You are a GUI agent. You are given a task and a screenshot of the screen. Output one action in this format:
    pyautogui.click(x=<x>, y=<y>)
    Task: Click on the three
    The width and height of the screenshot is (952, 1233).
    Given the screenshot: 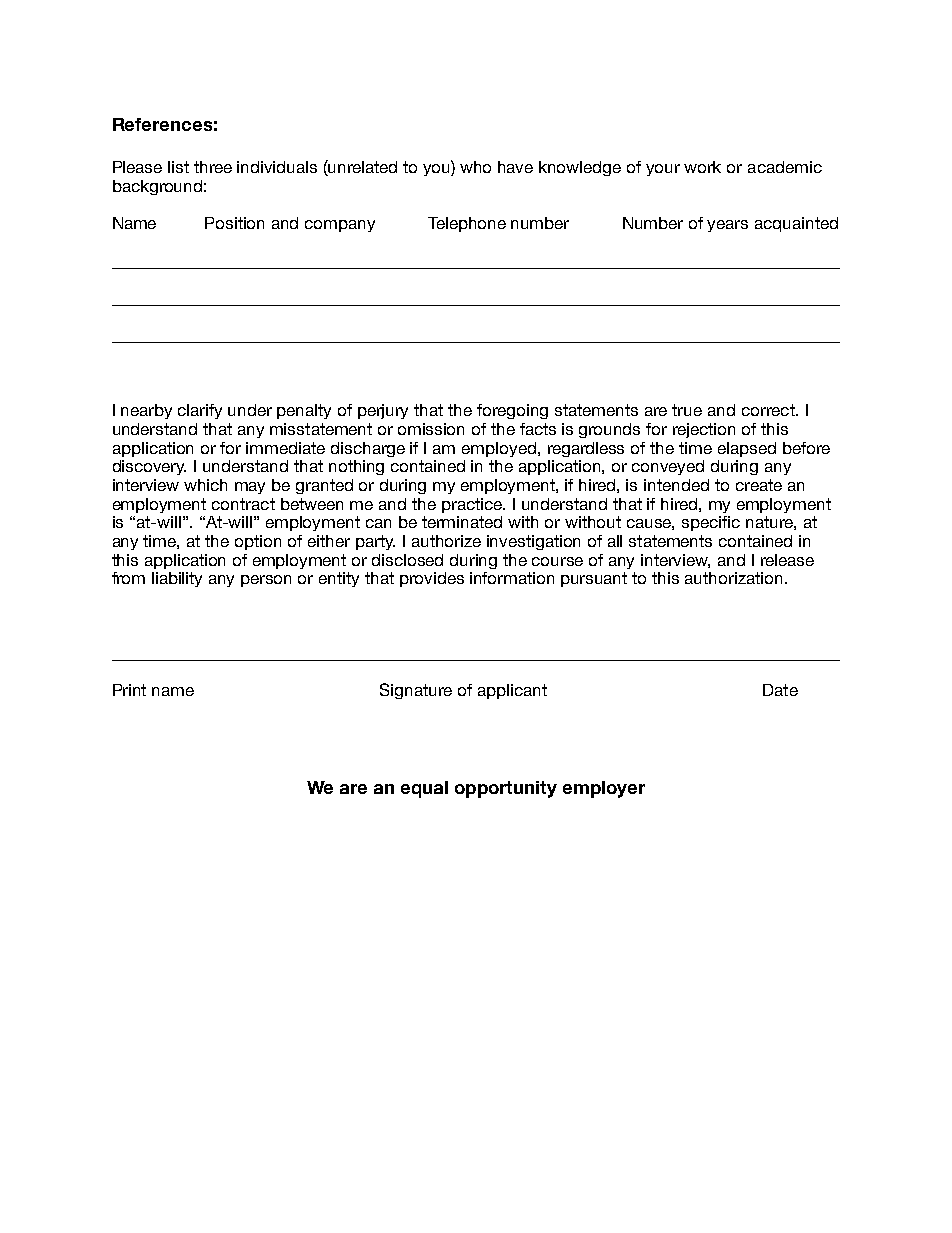 What is the action you would take?
    pyautogui.click(x=213, y=167)
